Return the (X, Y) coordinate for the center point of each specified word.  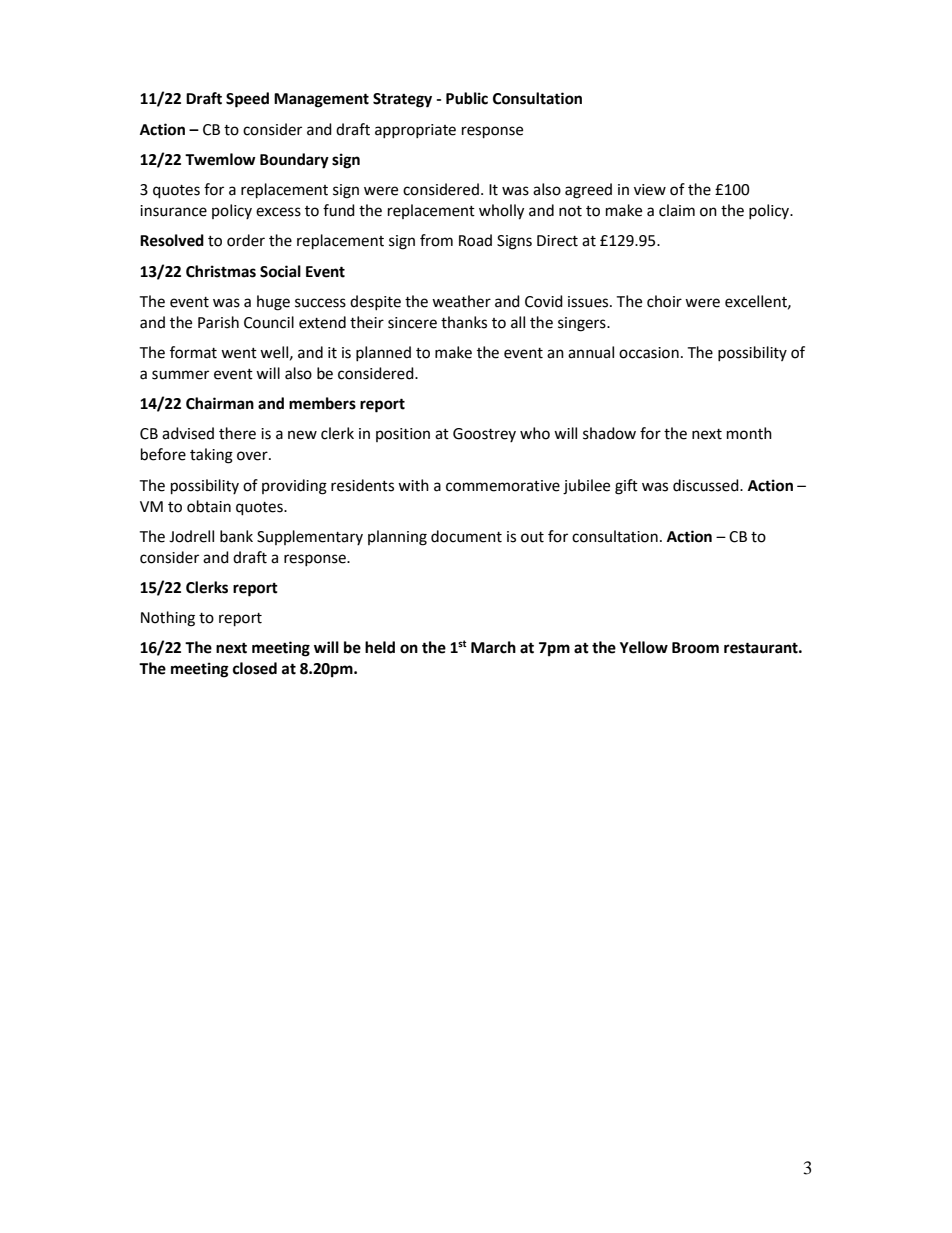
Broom (695, 648)
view (650, 190)
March (493, 647)
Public (467, 98)
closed (255, 668)
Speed (247, 100)
